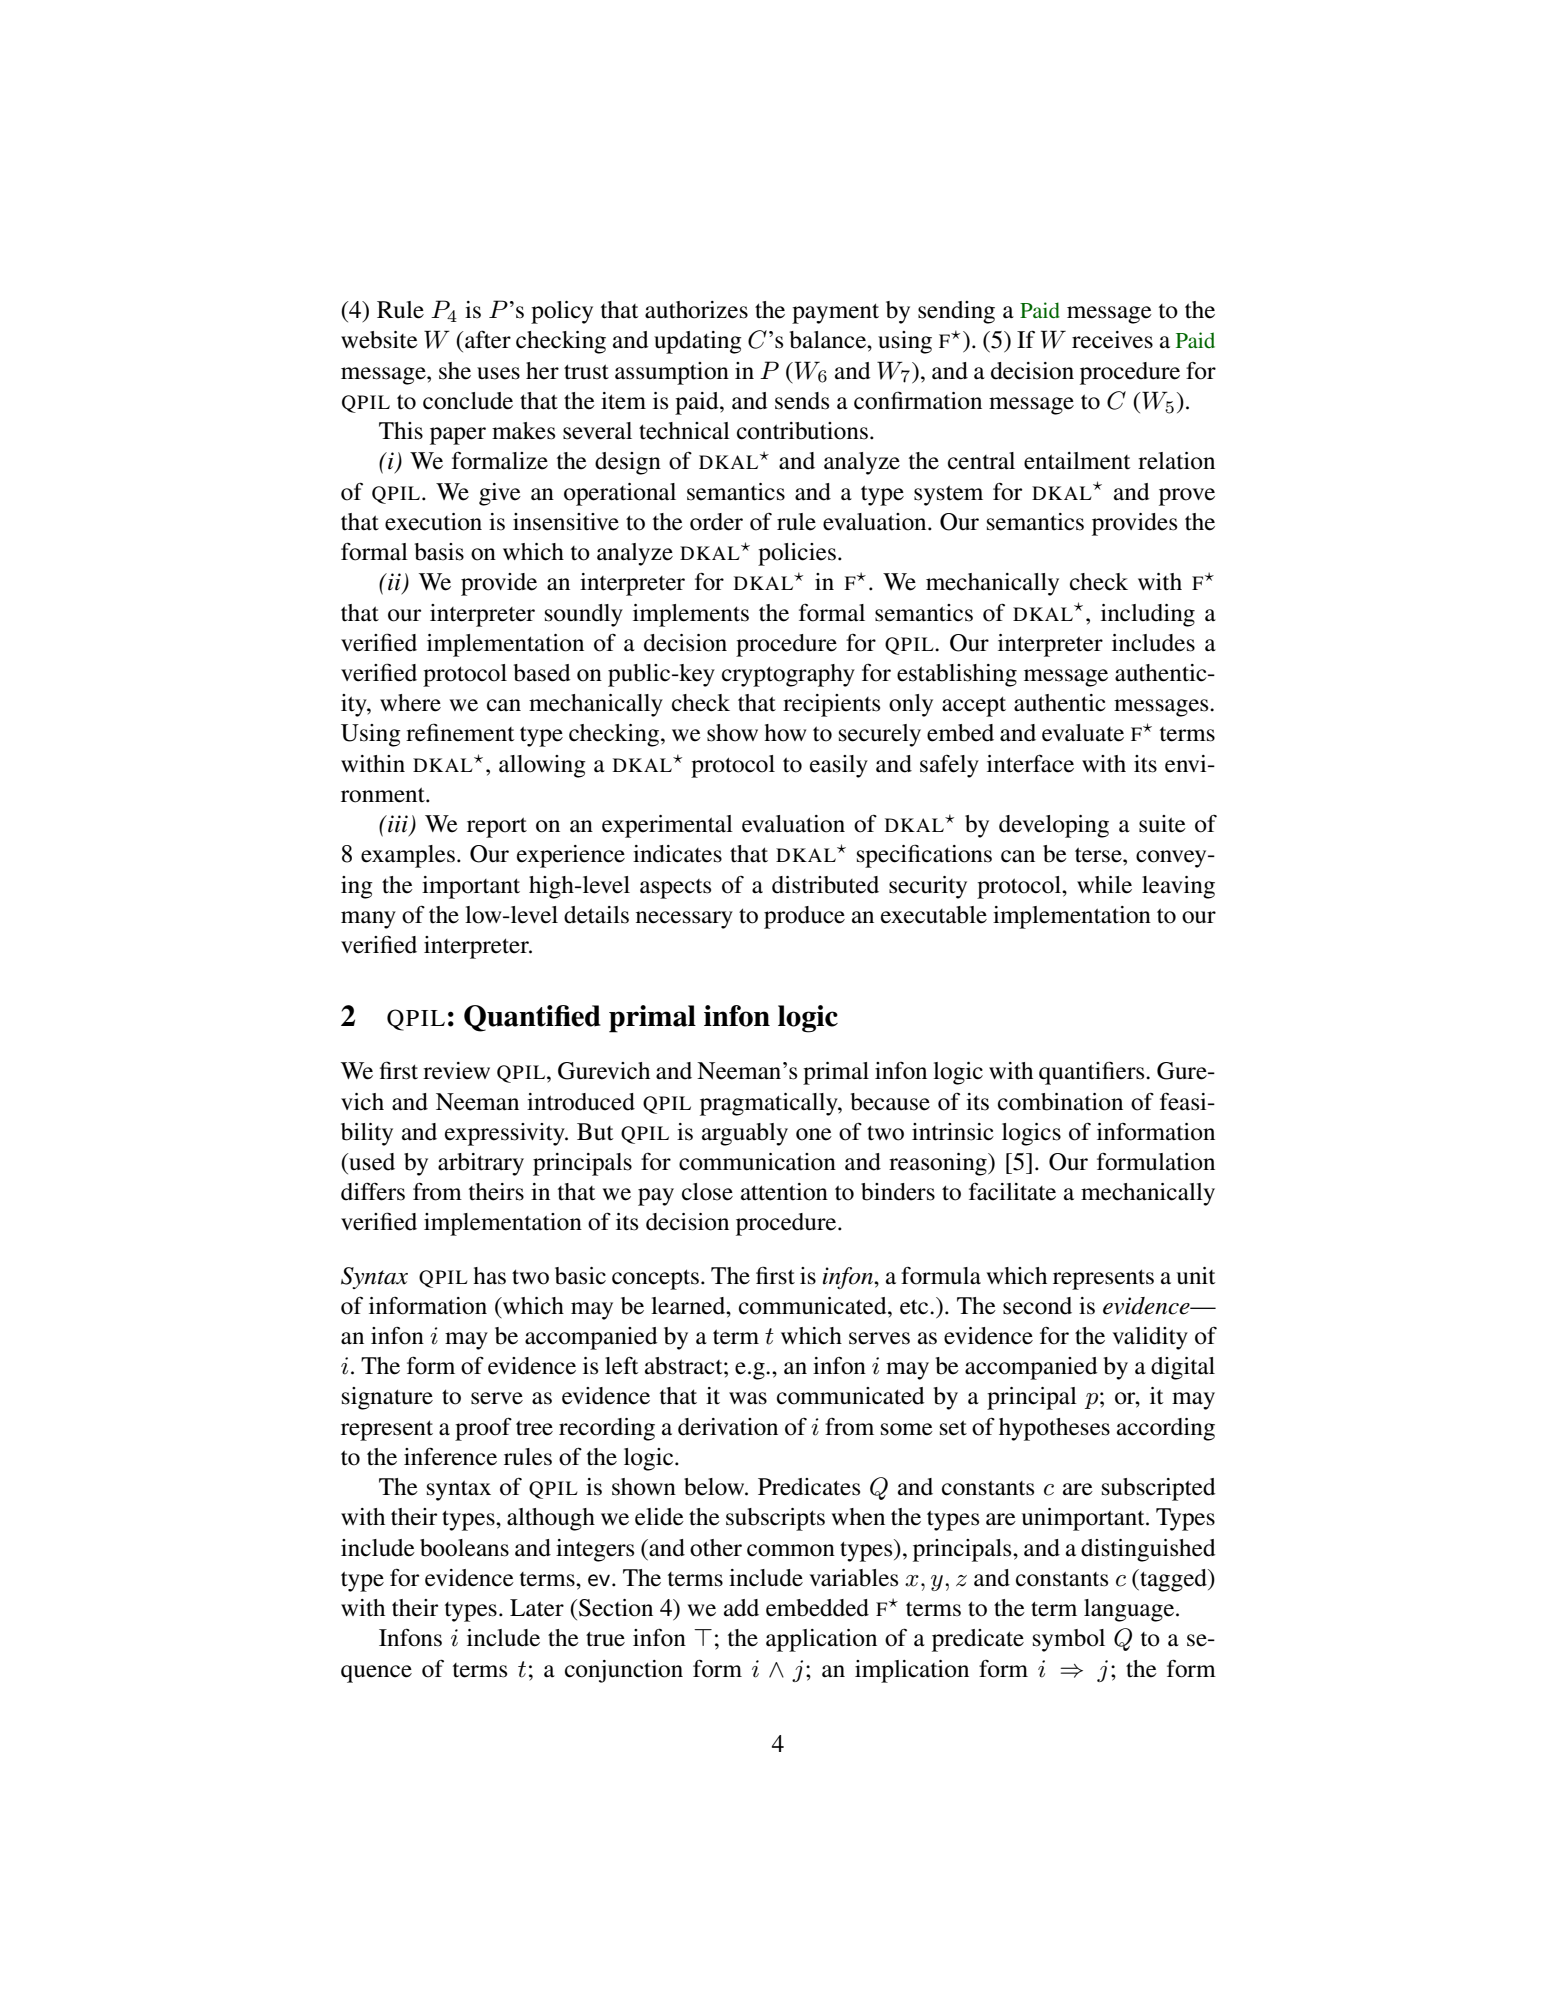 This screenshot has width=1548, height=2003. What do you see at coordinates (821, 1640) in the screenshot?
I see `application` at bounding box center [821, 1640].
